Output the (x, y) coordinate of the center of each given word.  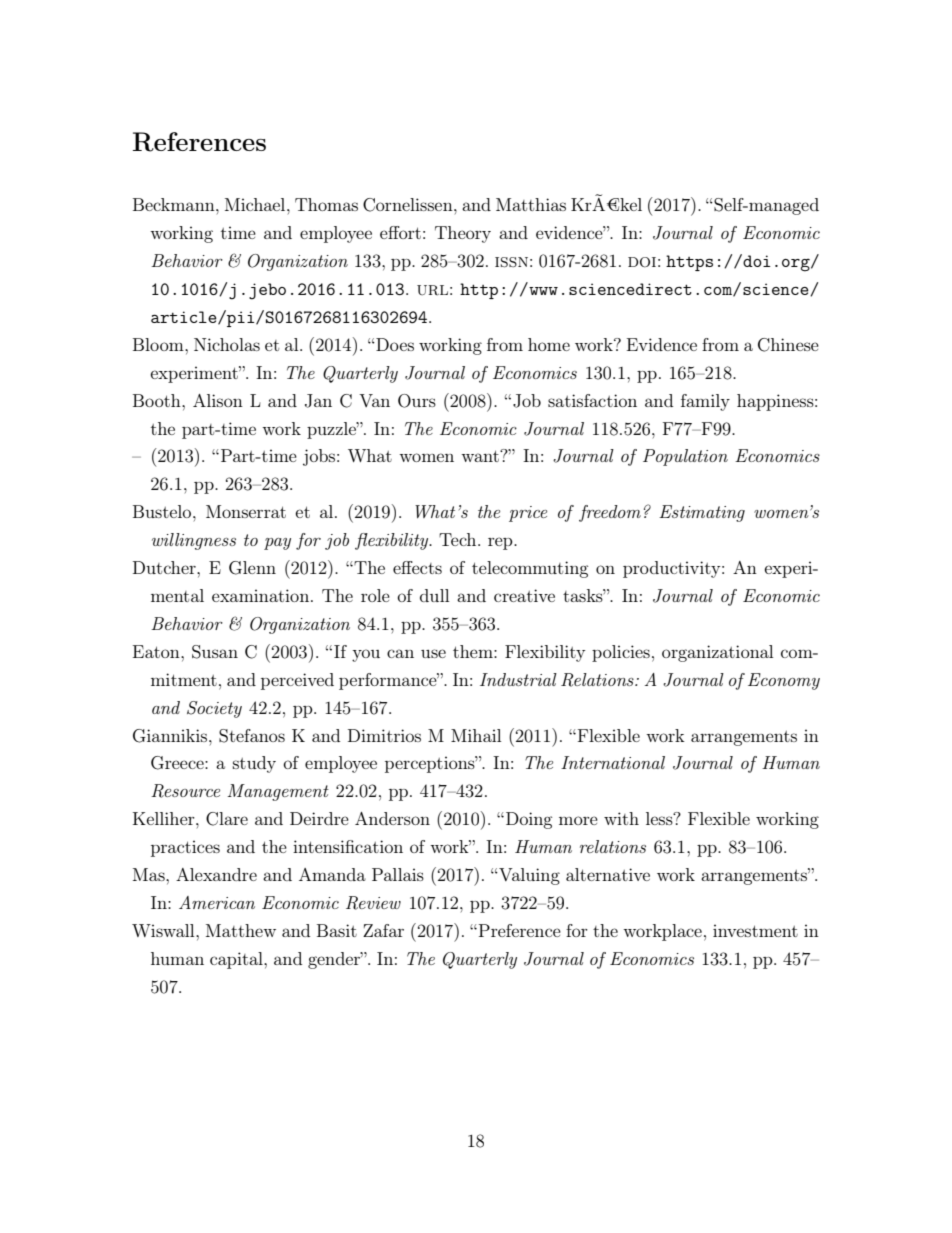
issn (511, 262)
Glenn (252, 568)
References (199, 142)
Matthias (531, 204)
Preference (520, 930)
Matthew (241, 930)
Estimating (702, 513)
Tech (459, 539)
